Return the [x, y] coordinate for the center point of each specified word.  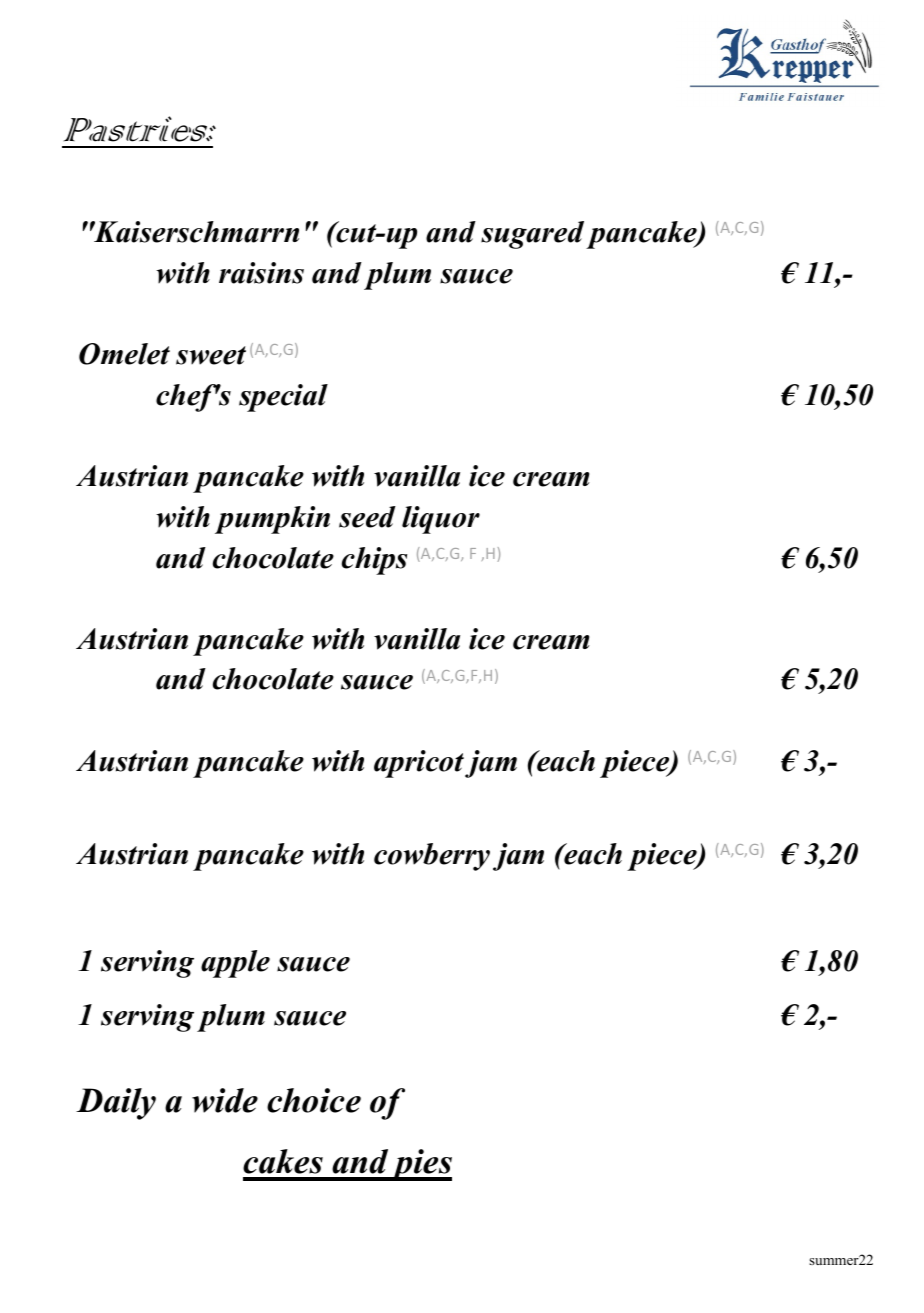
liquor [441, 520]
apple [235, 964]
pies [420, 1165]
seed [367, 517]
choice [314, 1100]
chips [374, 561]
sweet [211, 355]
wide [225, 1100]
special [283, 398]
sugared [532, 235]
